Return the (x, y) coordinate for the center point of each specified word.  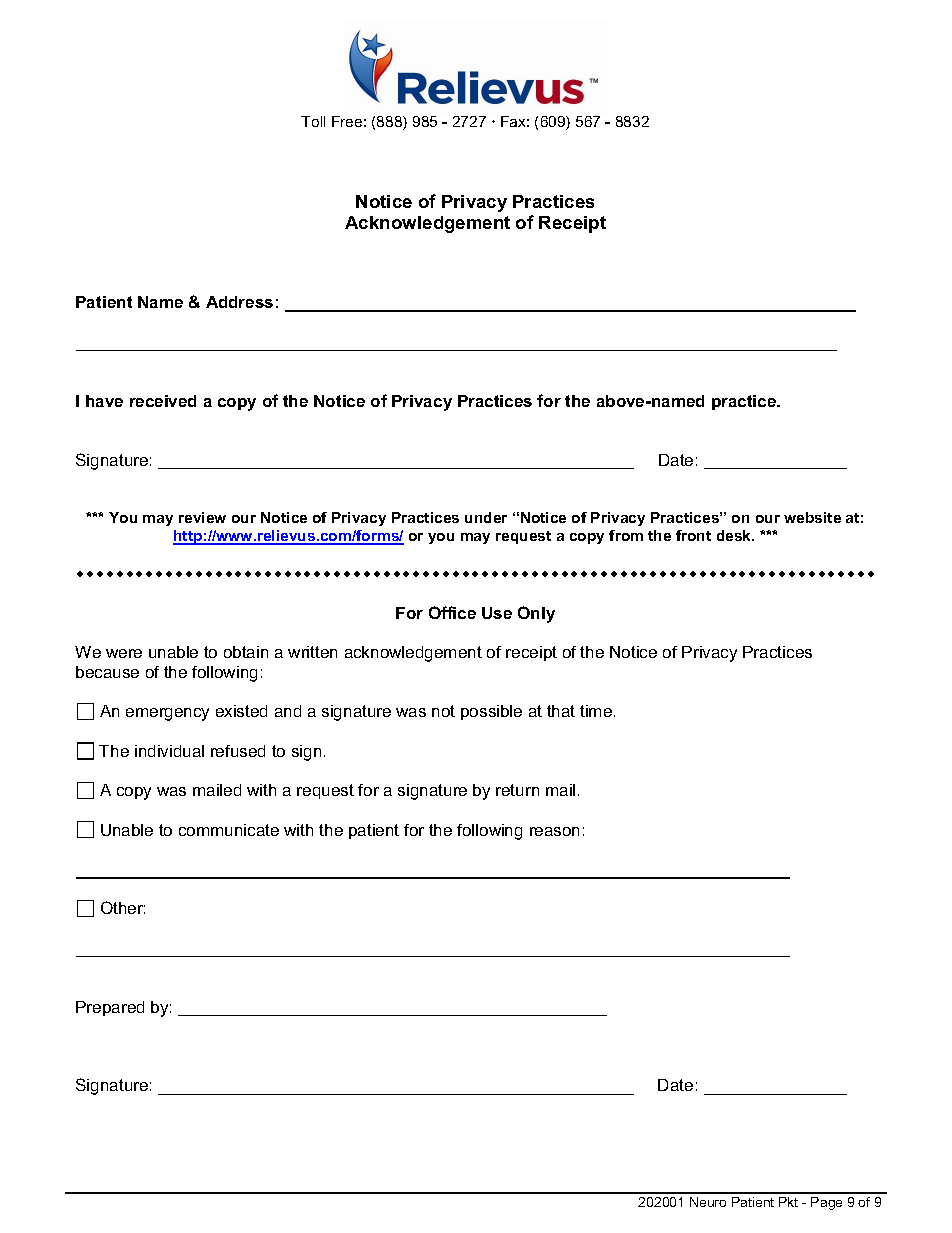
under (486, 517)
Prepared (110, 1008)
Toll (313, 121)
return (517, 790)
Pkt (788, 1202)
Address (239, 302)
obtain (246, 652)
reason (554, 831)
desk (735, 535)
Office (452, 612)
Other (123, 907)
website (812, 517)
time (597, 711)
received (163, 401)
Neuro (708, 1202)
